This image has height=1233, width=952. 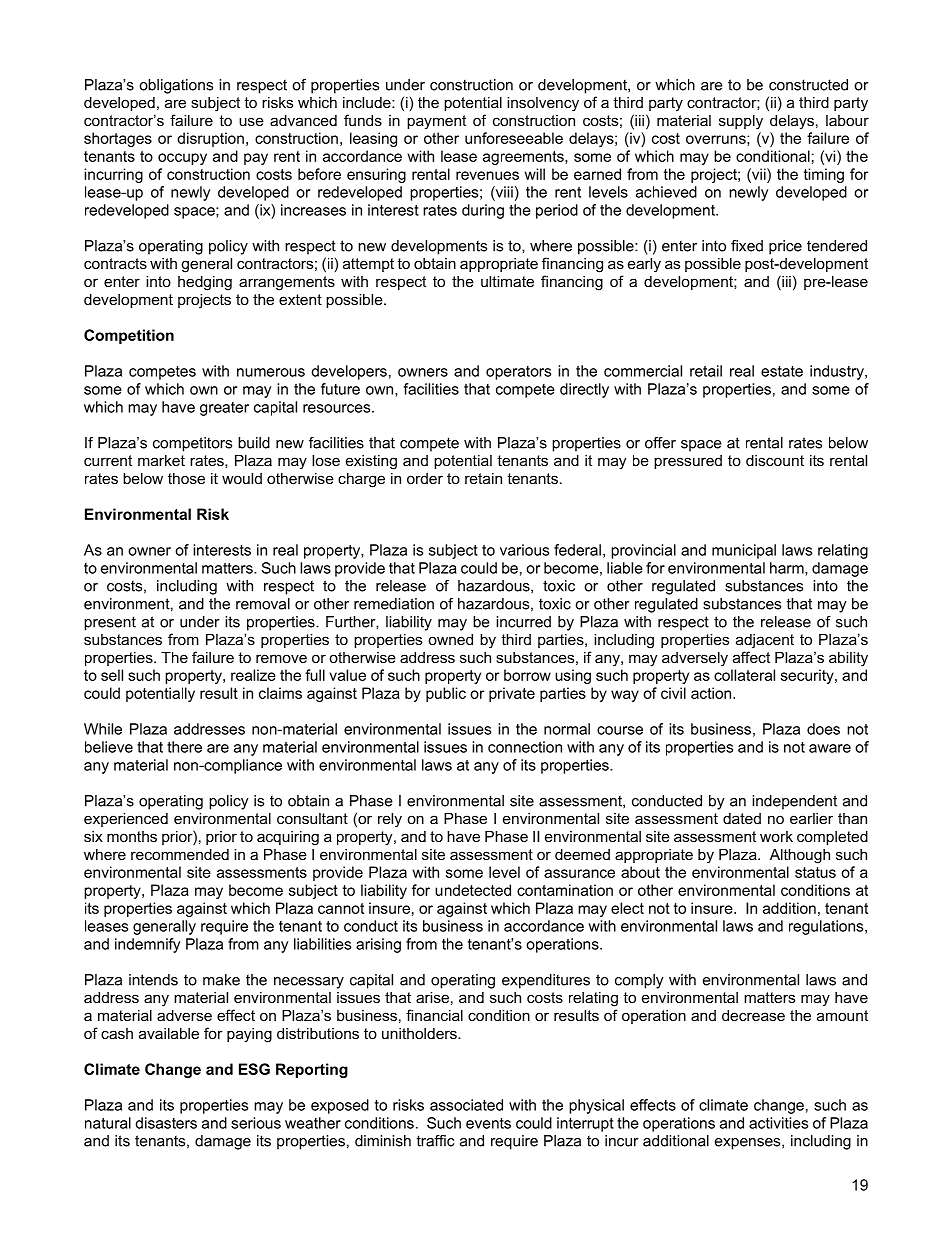 What do you see at coordinates (192, 444) in the image?
I see `competitors` at bounding box center [192, 444].
